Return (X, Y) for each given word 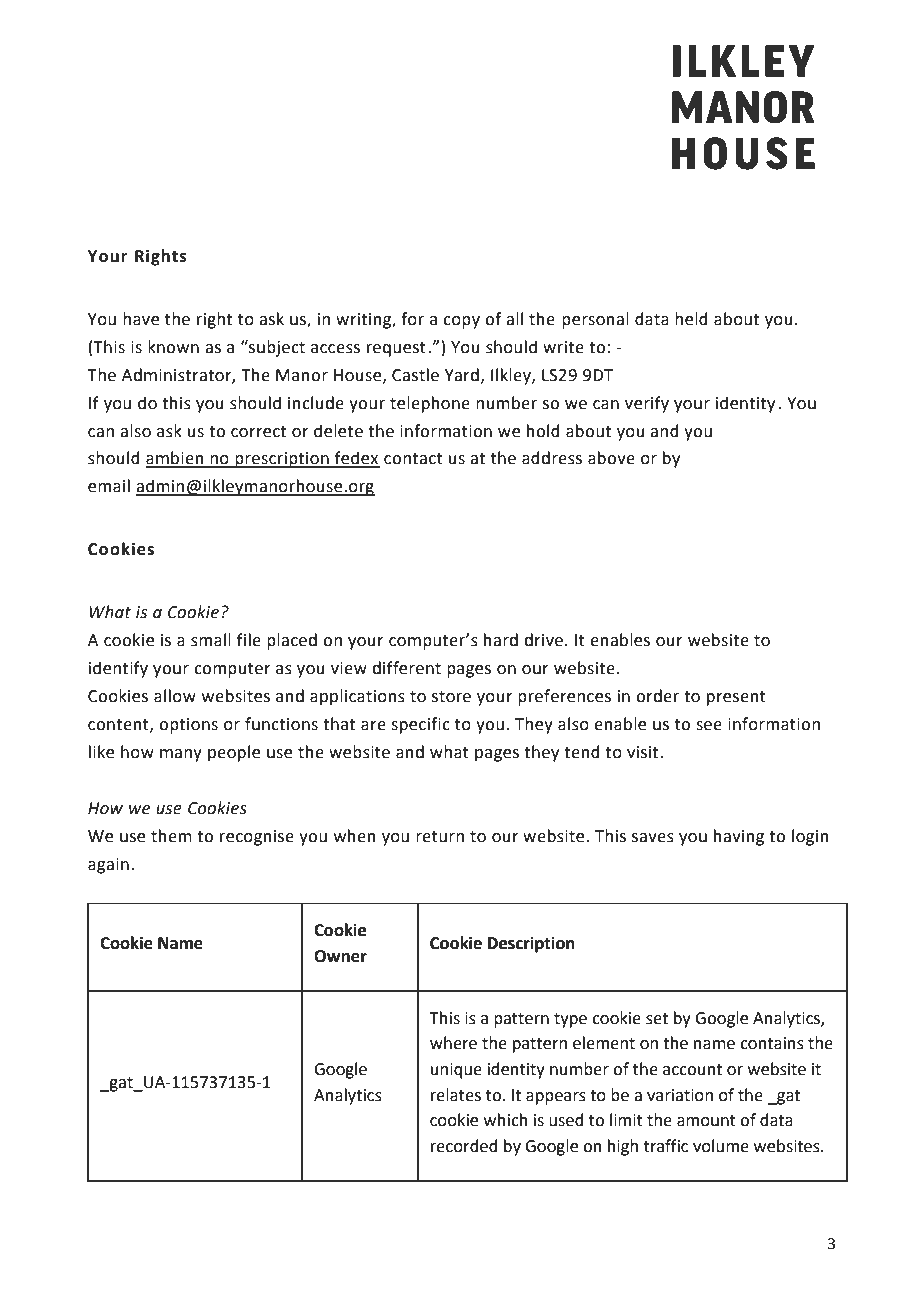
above (611, 458)
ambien (176, 459)
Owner (340, 956)
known (173, 347)
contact (413, 459)
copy (461, 322)
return (440, 837)
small (211, 640)
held (691, 319)
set (657, 1019)
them (171, 836)
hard (501, 640)
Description (531, 945)
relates (456, 1095)
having (739, 837)
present (736, 698)
